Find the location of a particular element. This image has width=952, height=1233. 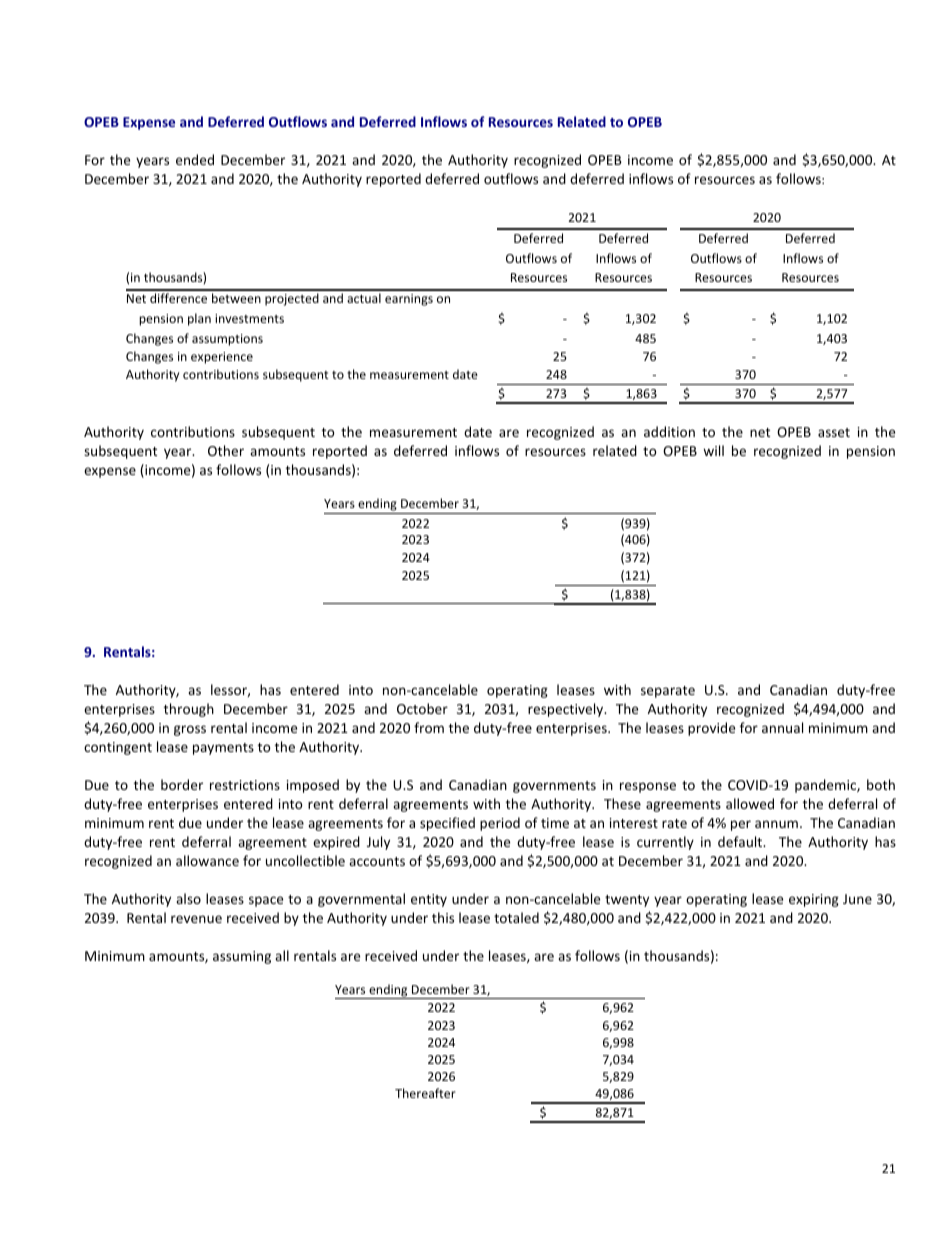

ended is located at coordinates (195, 159).
